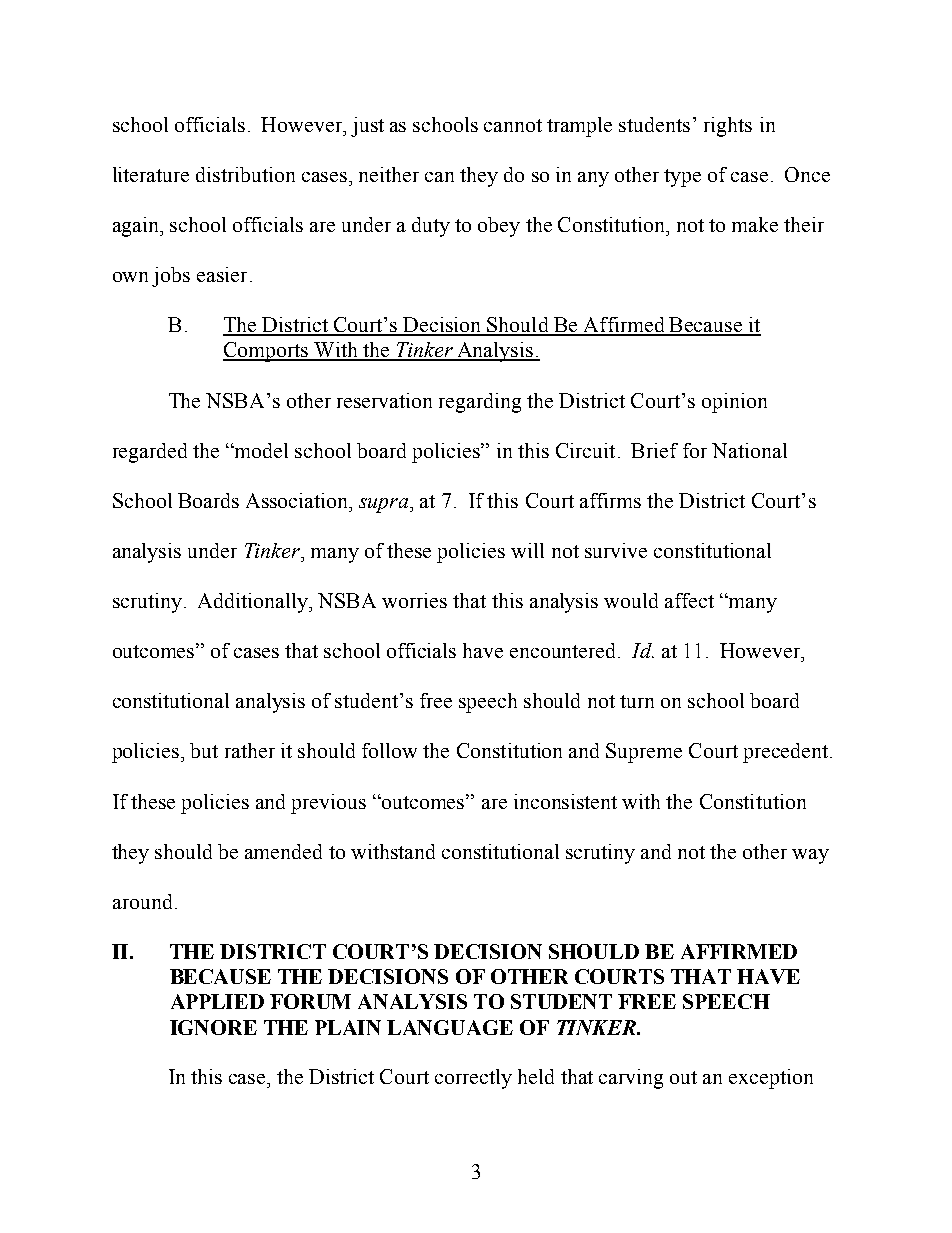  Describe the element at coordinates (513, 125) in the document. I see `cannot` at that location.
